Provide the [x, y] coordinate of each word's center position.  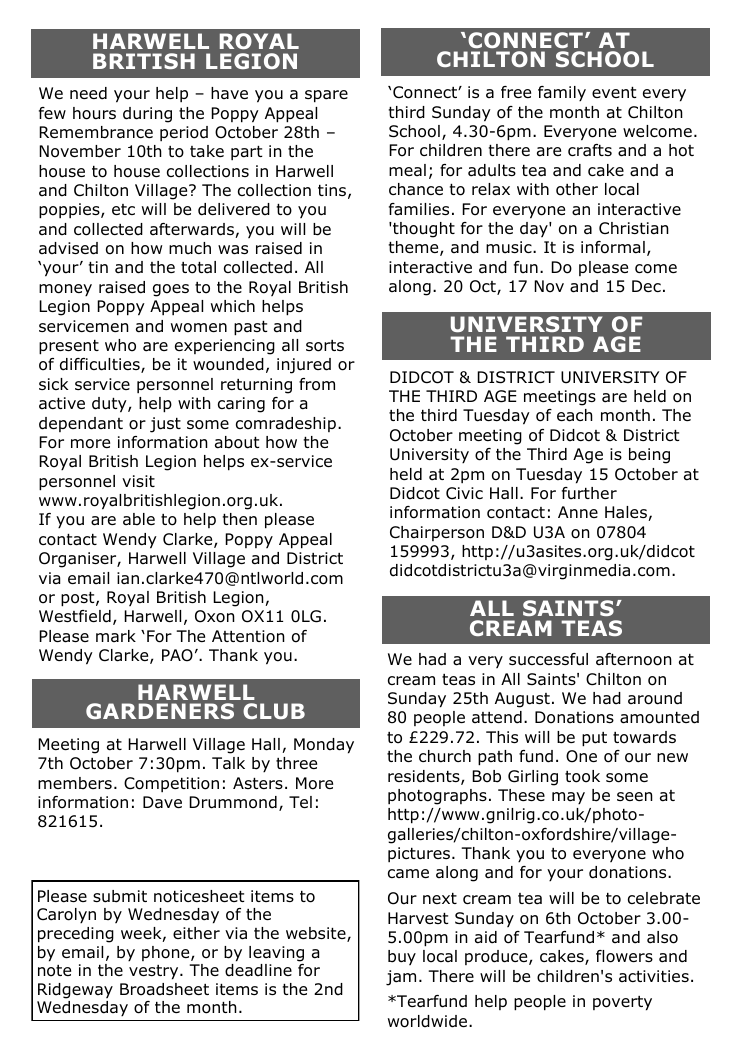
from [317, 384]
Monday [324, 746]
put [594, 739]
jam [401, 978]
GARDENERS [160, 711]
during [147, 115]
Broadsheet [164, 989]
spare [326, 96]
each [575, 415]
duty [110, 405]
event [614, 92]
